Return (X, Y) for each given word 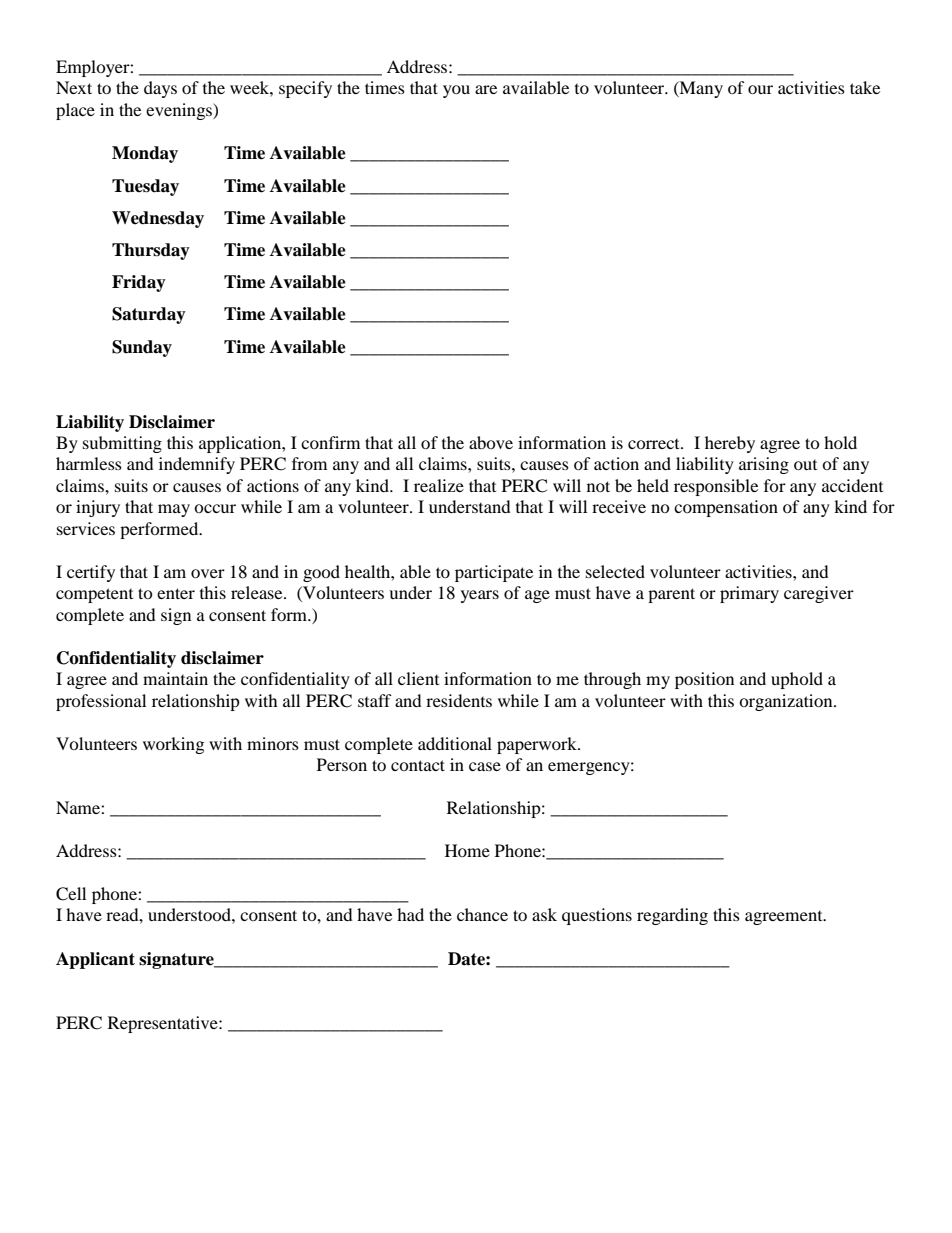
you (456, 91)
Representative (164, 1024)
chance (482, 914)
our (760, 89)
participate (494, 573)
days (160, 89)
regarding (672, 916)
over (208, 573)
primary (749, 594)
